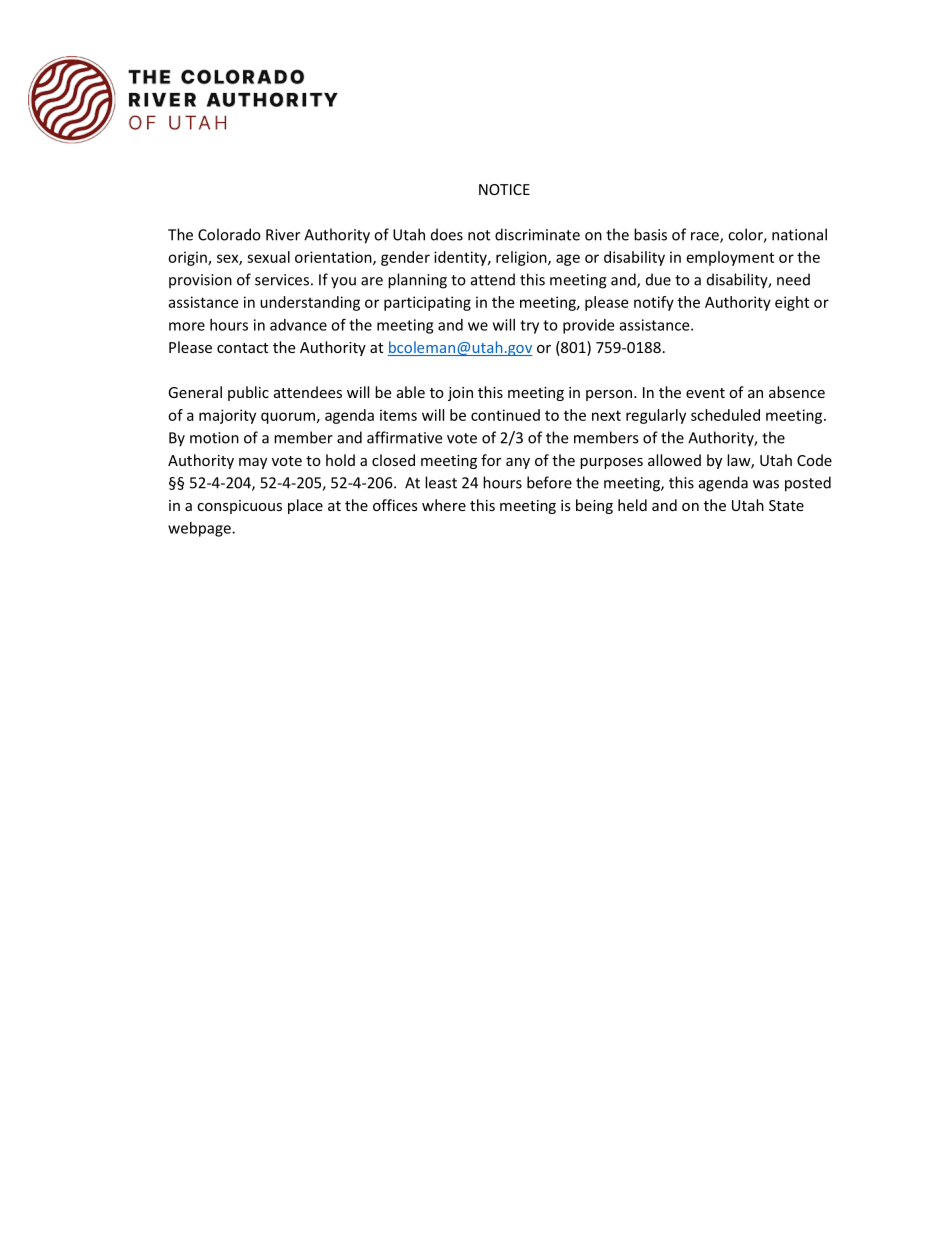 The width and height of the page is (952, 1233). Describe the element at coordinates (239, 507) in the page. I see `conspicuous` at that location.
